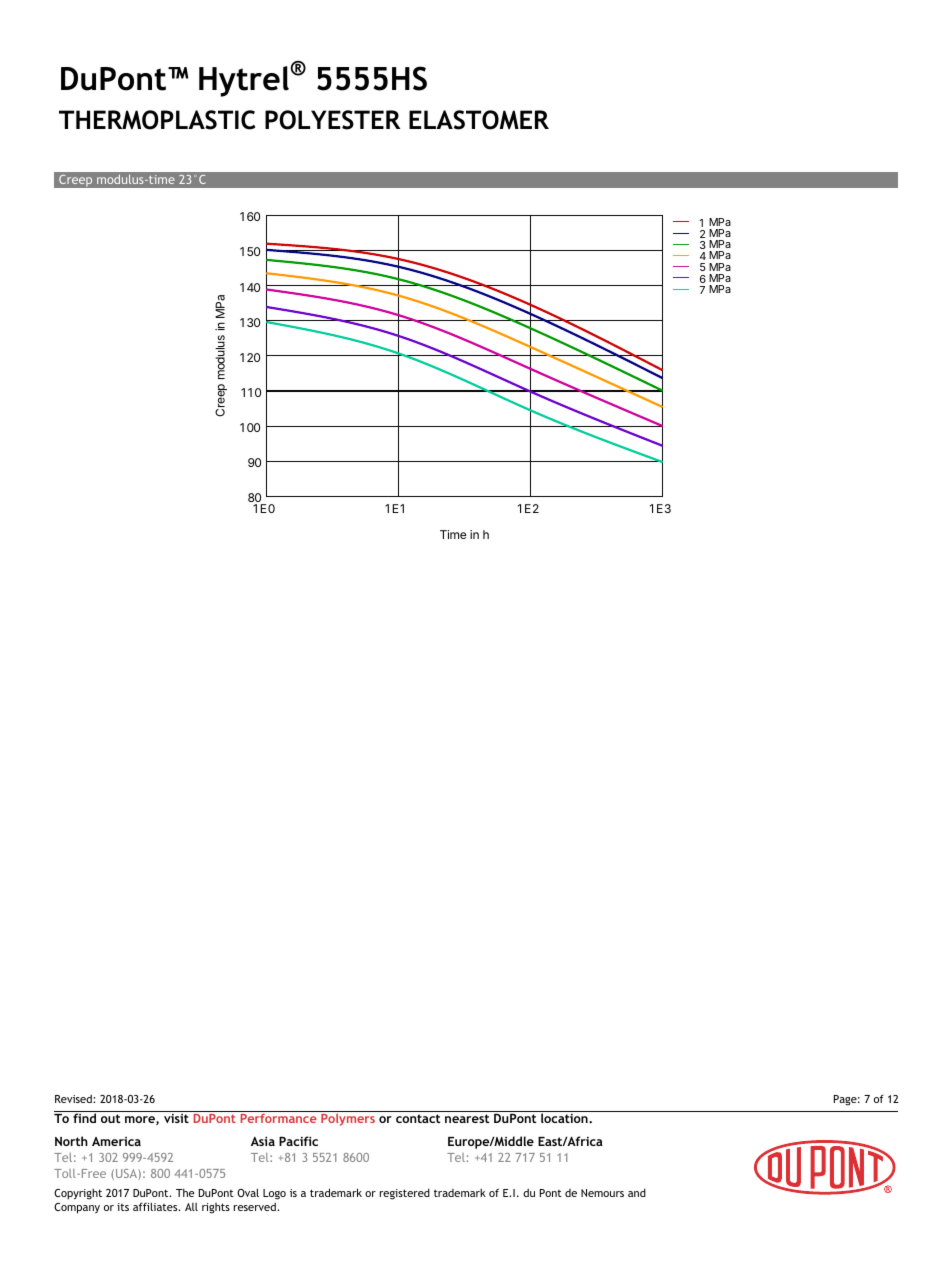  I want to click on ELASTOMER, so click(479, 120).
